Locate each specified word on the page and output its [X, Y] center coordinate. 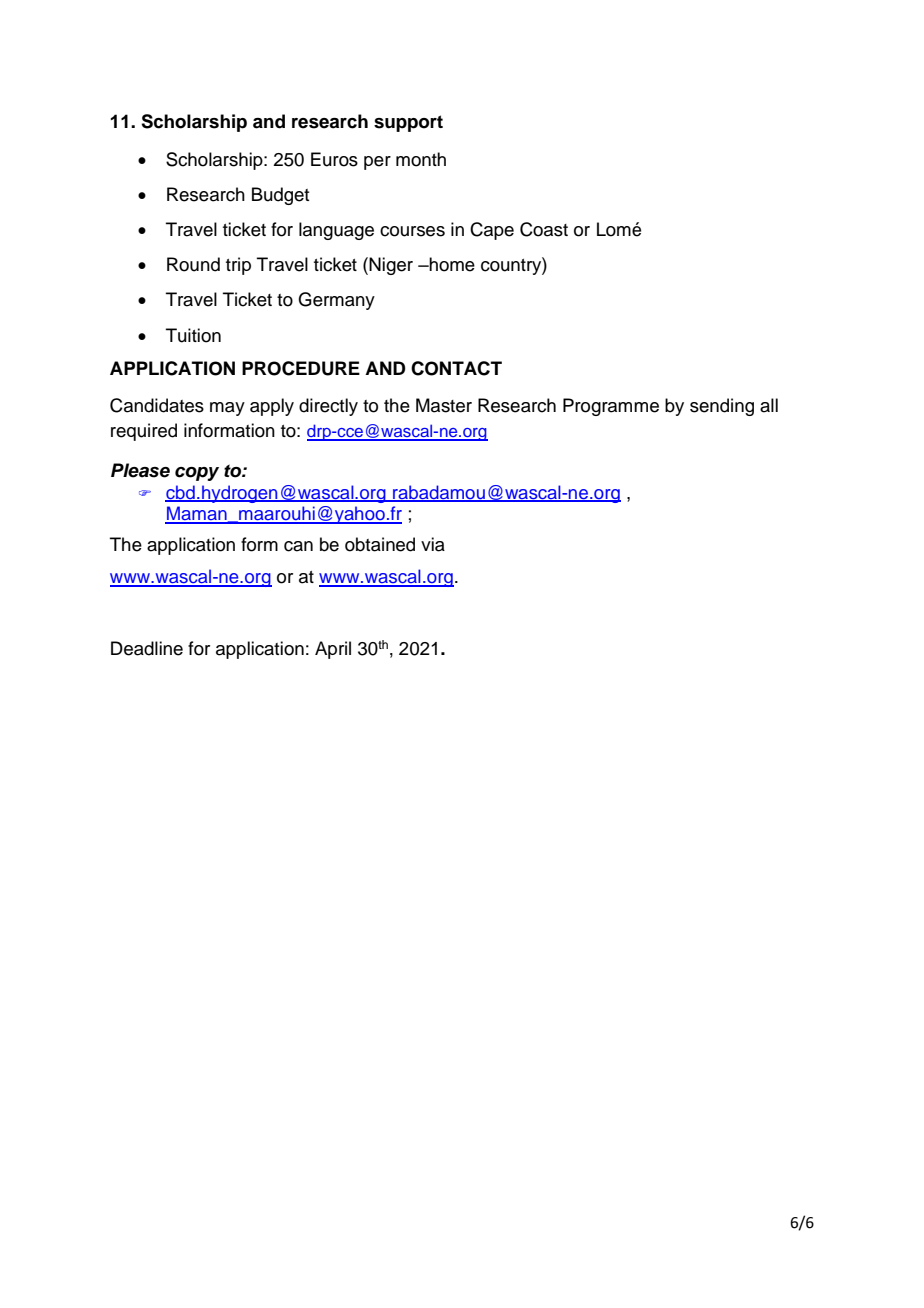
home [451, 264]
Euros [334, 159]
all [769, 405]
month [421, 159]
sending [722, 407]
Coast [544, 229]
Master [444, 405]
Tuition [193, 335]
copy [197, 474]
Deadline [147, 648]
